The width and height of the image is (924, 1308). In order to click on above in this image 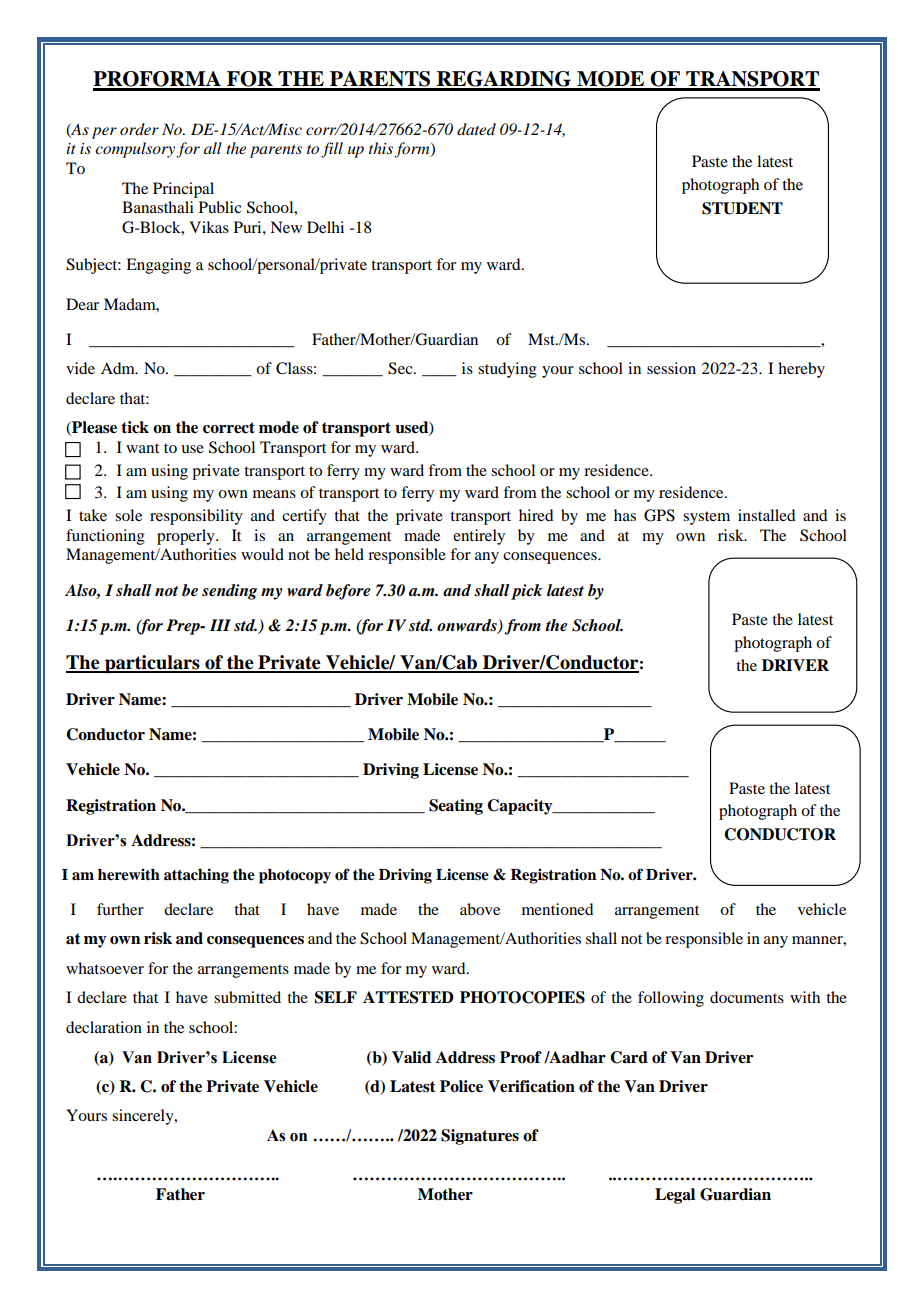, I will do `click(480, 909)`.
